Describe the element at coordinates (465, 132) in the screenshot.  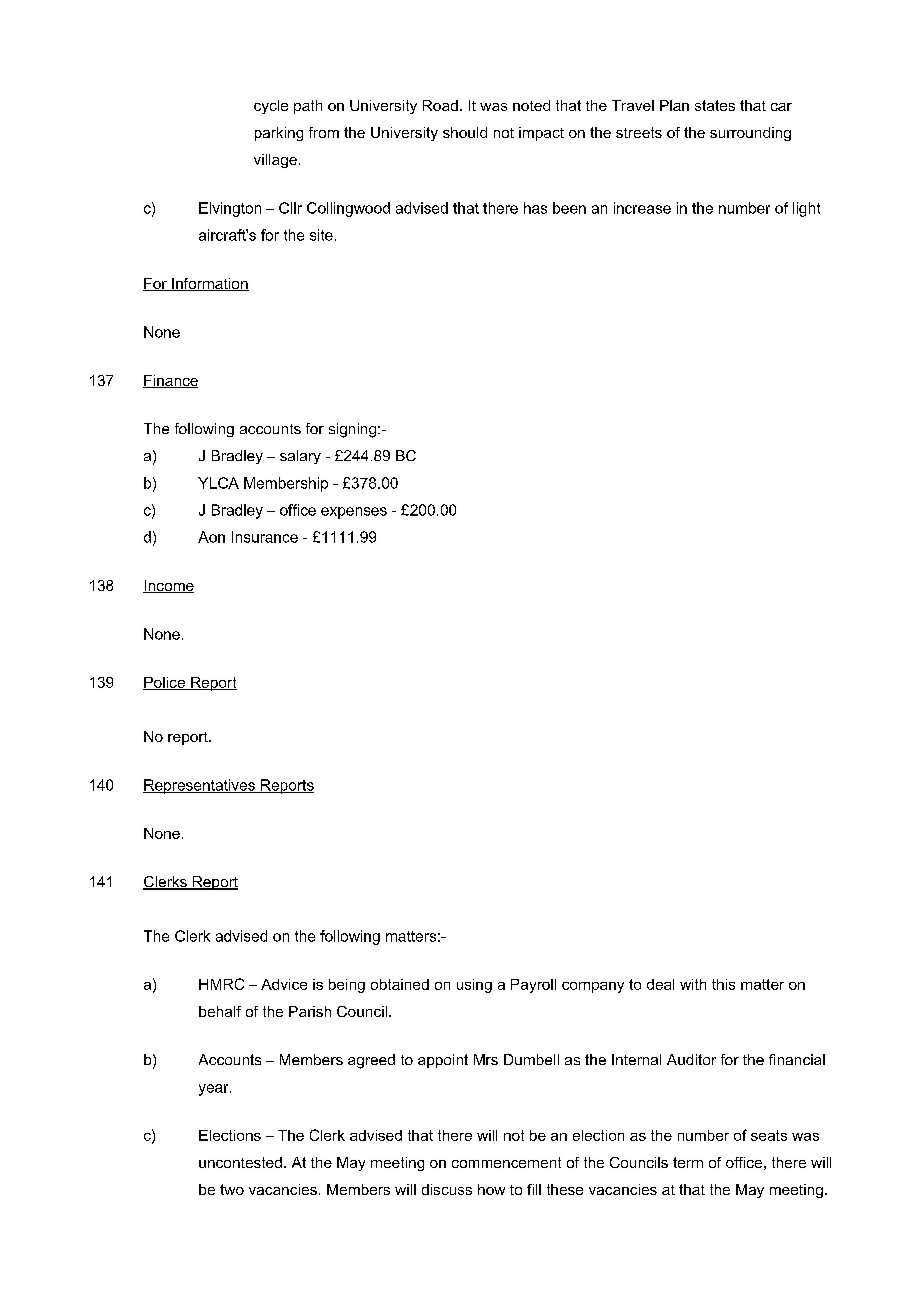
I see `should` at that location.
